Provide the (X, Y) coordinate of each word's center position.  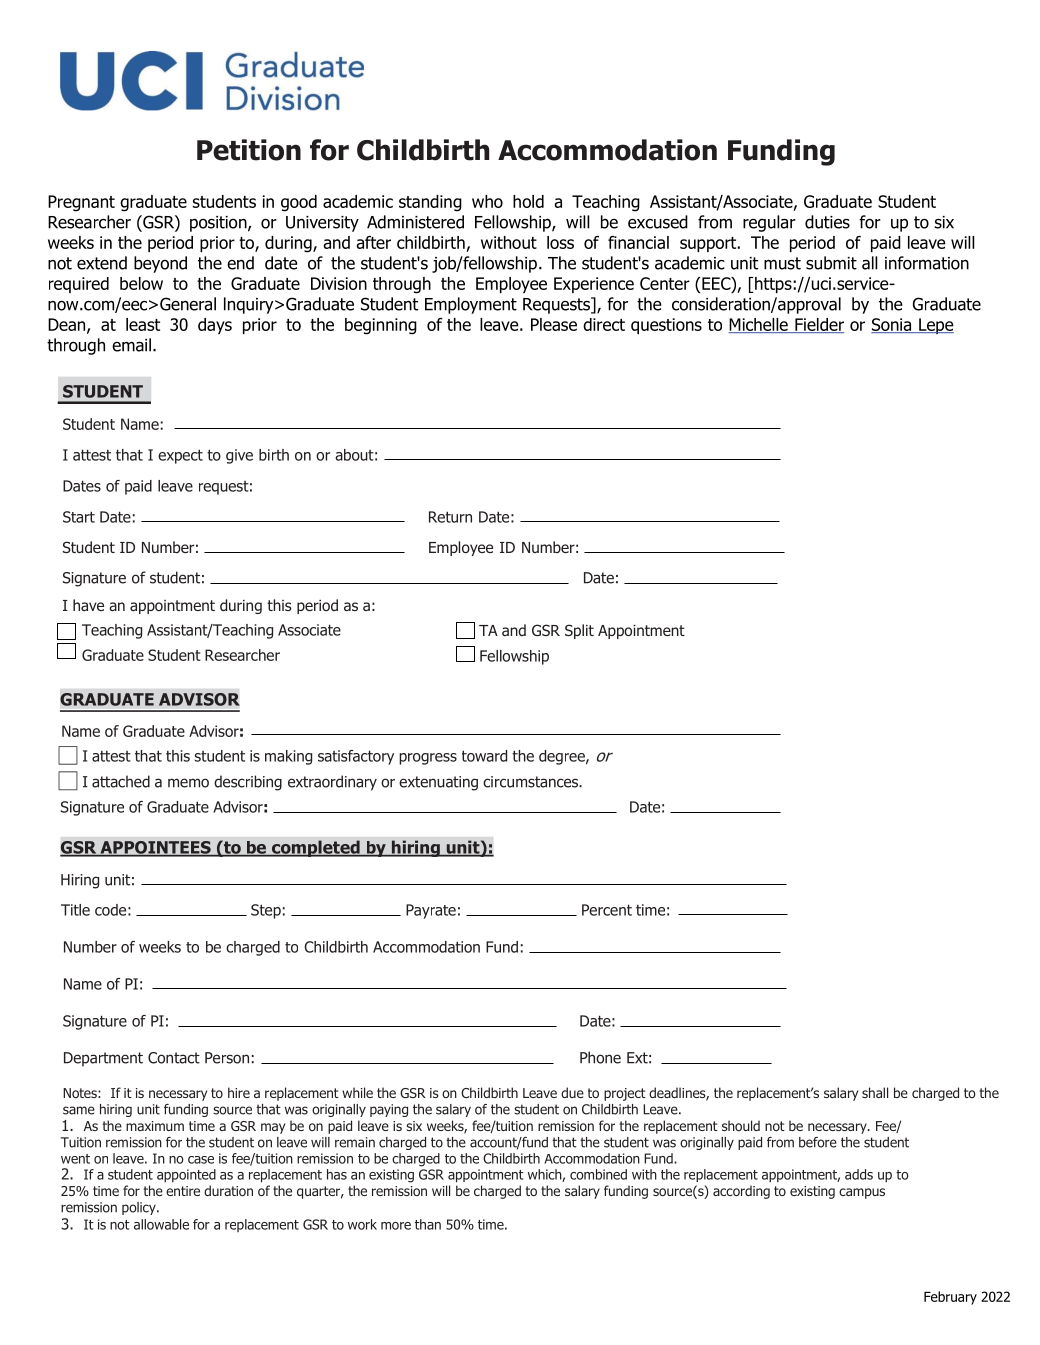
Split (579, 631)
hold (528, 201)
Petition (249, 150)
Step (266, 911)
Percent (607, 910)
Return (450, 517)
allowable (161, 1224)
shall (875, 1092)
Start (79, 517)
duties (827, 222)
